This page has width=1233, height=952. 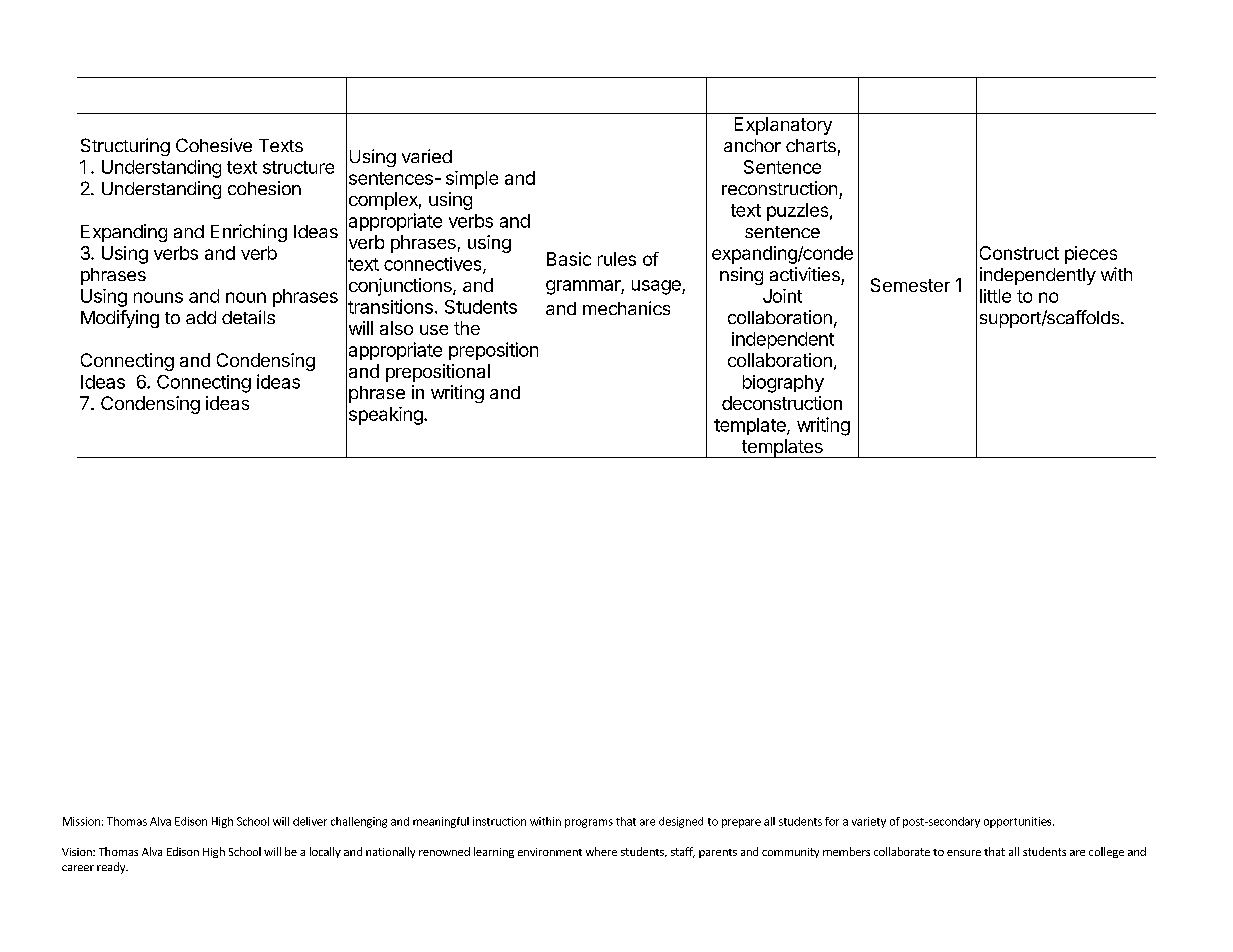 What do you see at coordinates (589, 823) in the page?
I see `programs` at bounding box center [589, 823].
